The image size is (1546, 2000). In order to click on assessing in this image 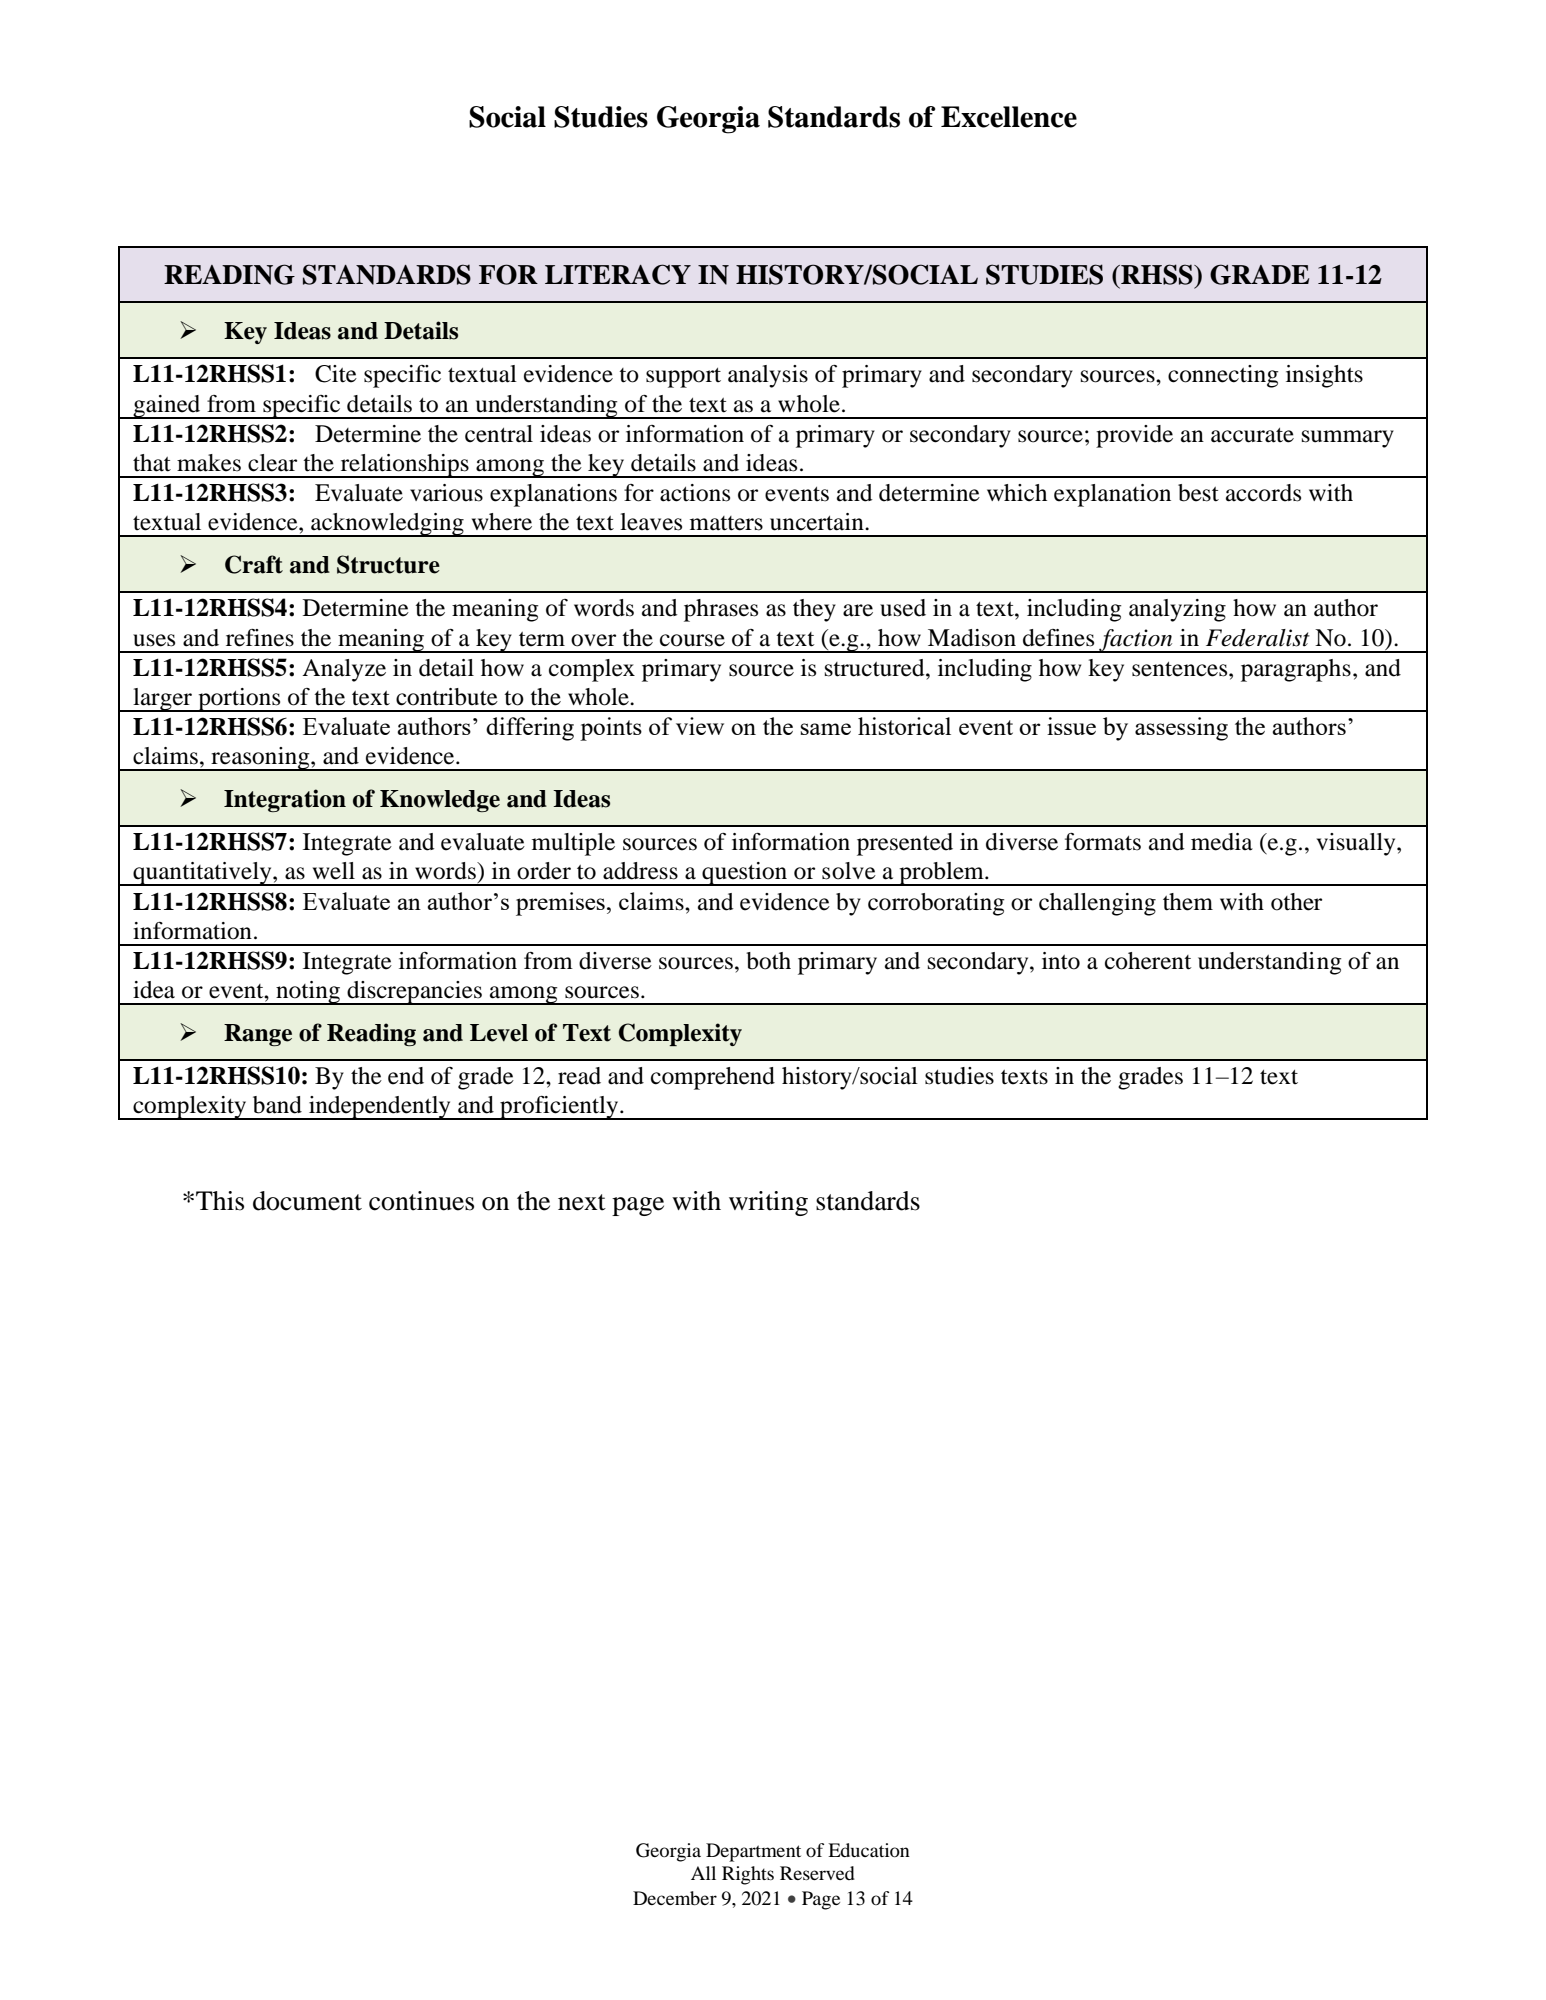, I will do `click(1181, 729)`.
